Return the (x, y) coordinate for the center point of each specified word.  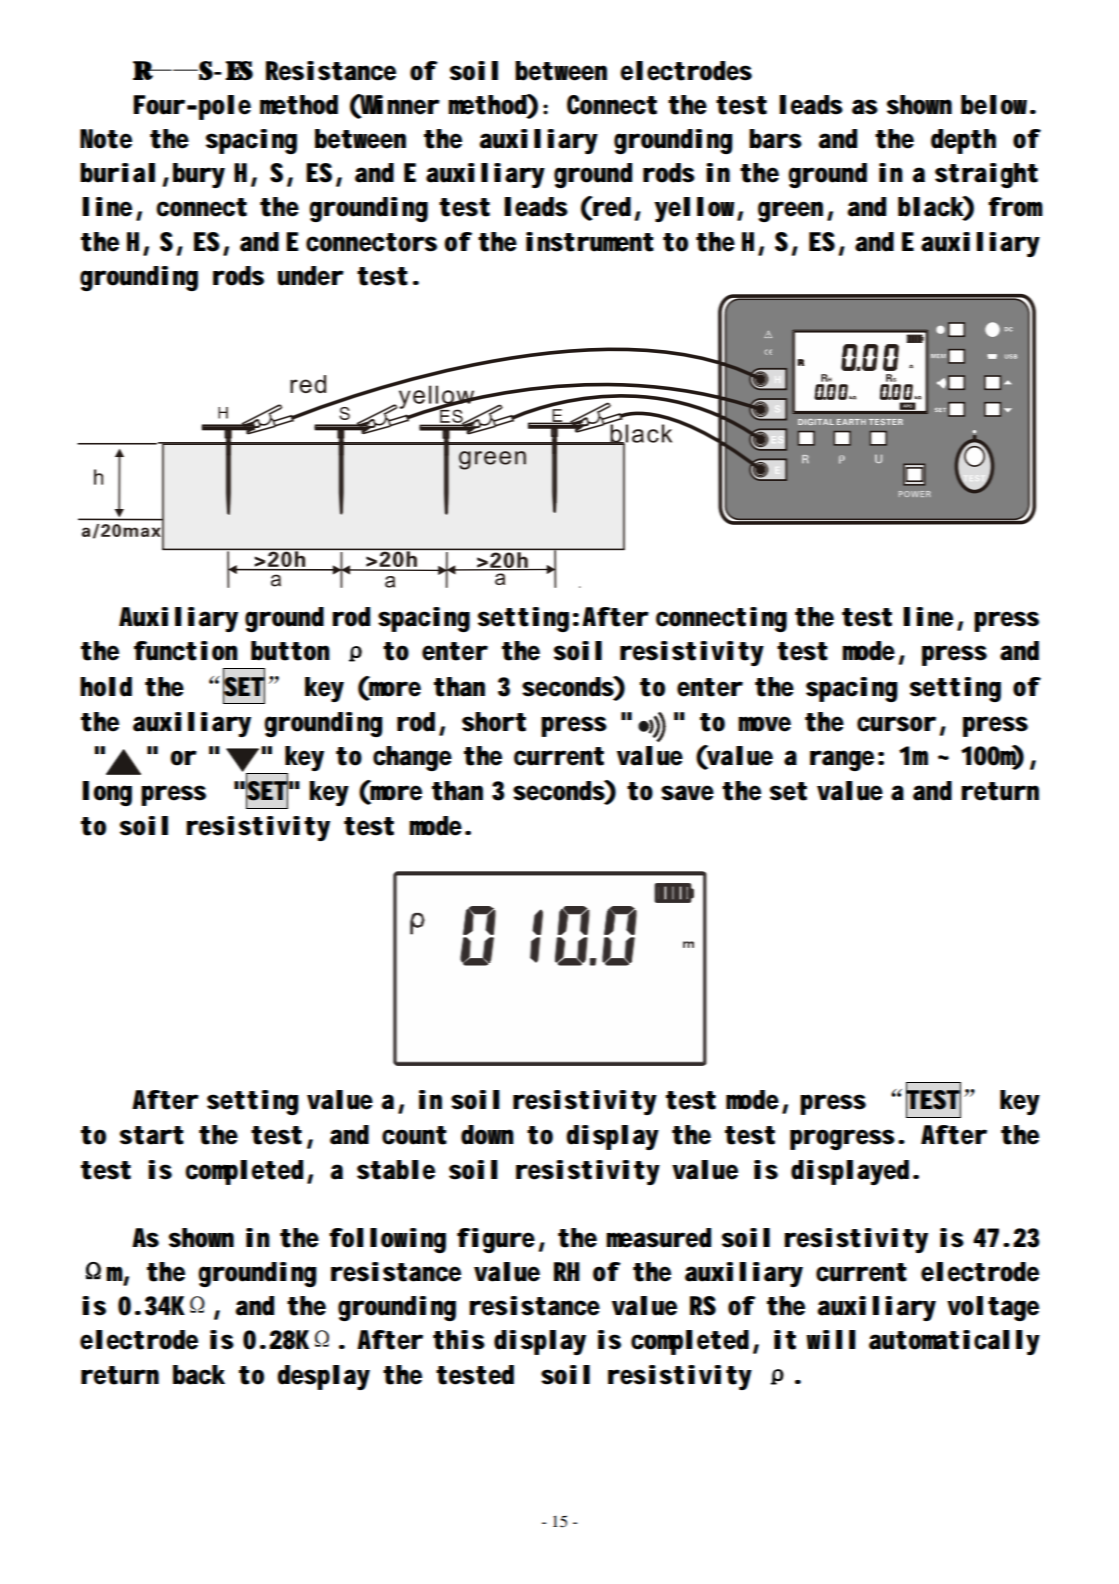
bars (775, 139)
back (199, 1375)
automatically (954, 1342)
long (107, 793)
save (687, 793)
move (764, 724)
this (459, 1340)
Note (106, 139)
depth (963, 141)
